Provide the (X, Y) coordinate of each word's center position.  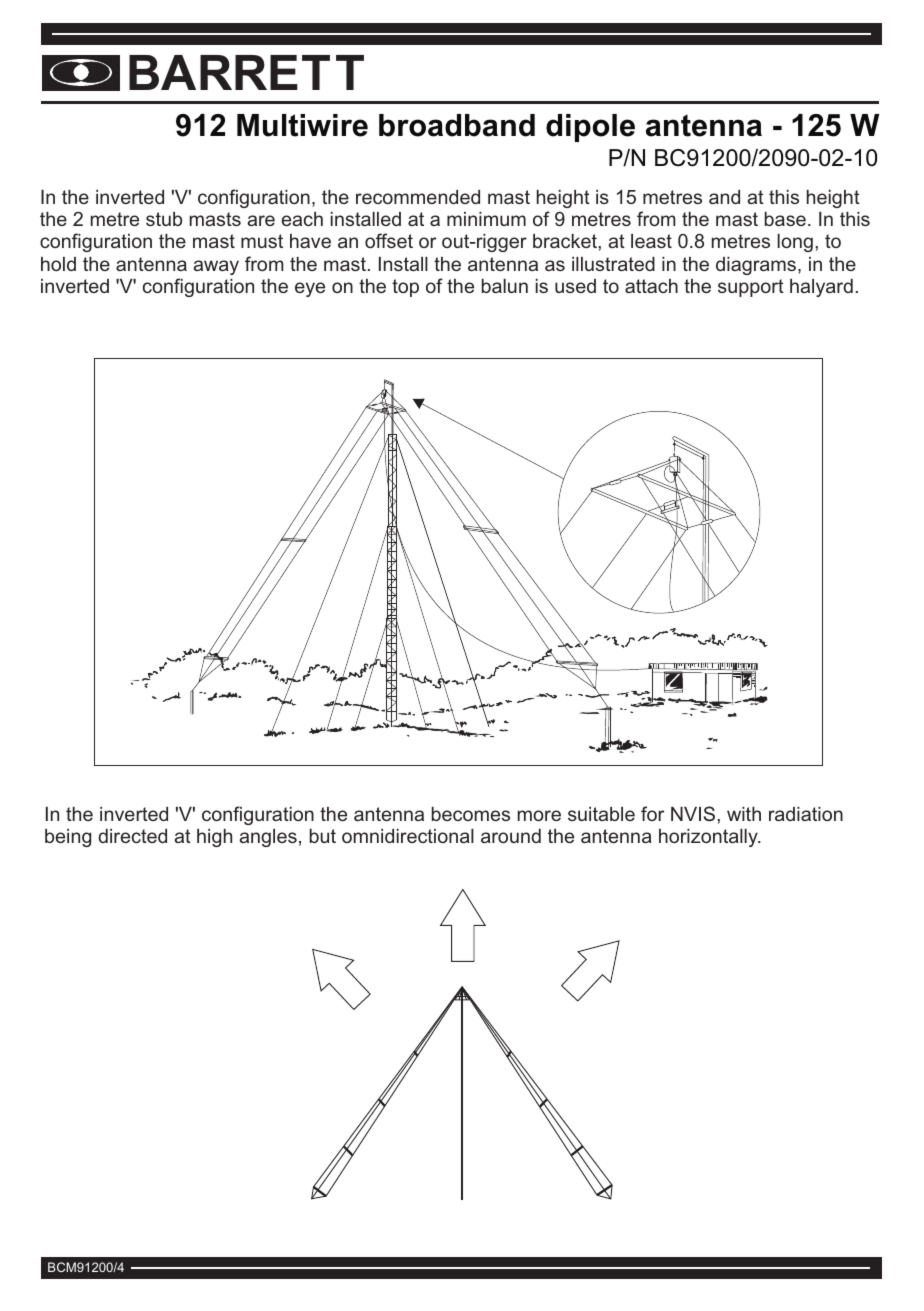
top (405, 288)
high (214, 838)
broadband (457, 125)
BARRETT (246, 72)
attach (651, 286)
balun (505, 286)
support (751, 288)
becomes (471, 814)
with (744, 814)
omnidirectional (408, 836)
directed (132, 836)
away (216, 267)
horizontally (709, 838)
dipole (590, 128)
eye (310, 289)
